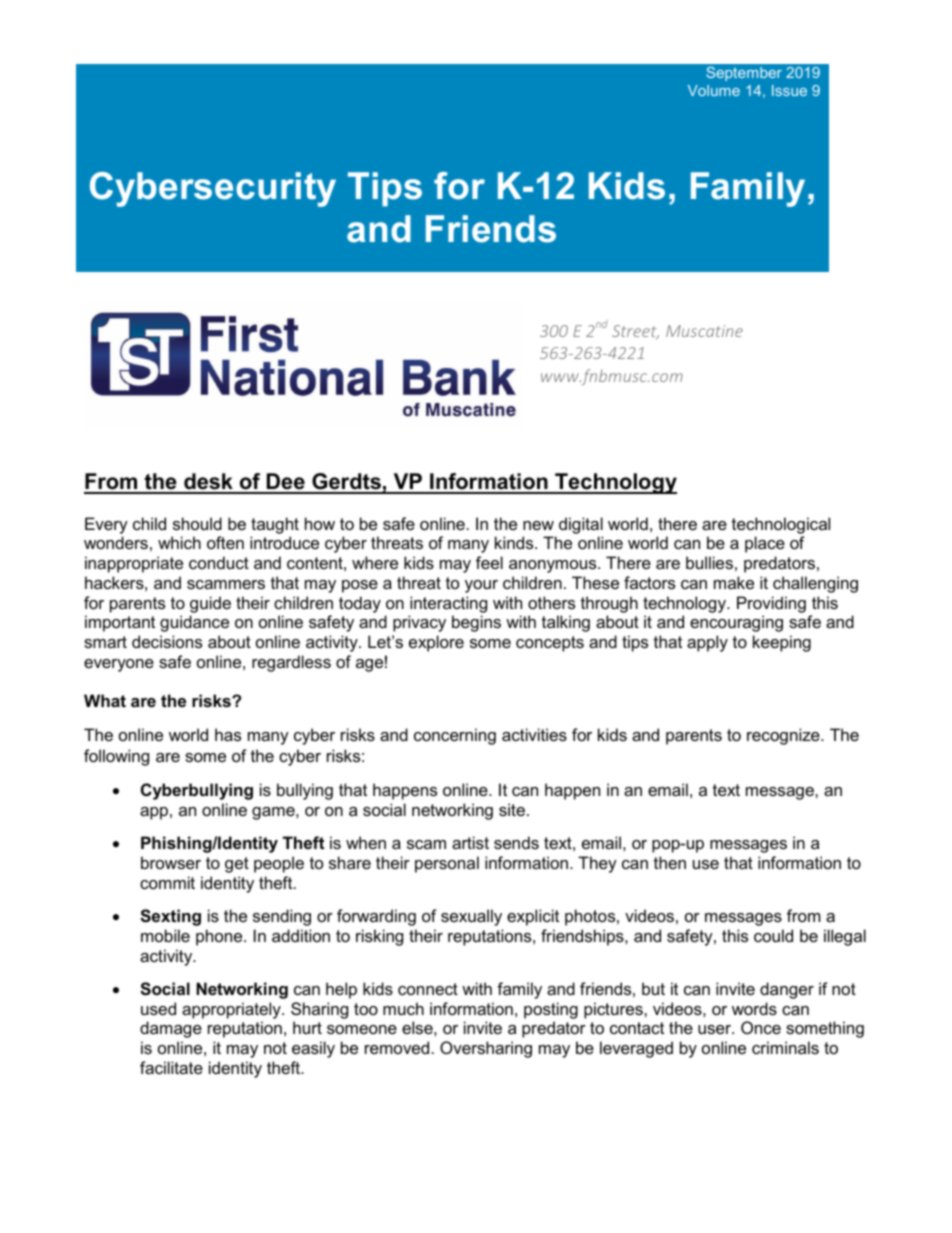 Image resolution: width=952 pixels, height=1233 pixels. Describe the element at coordinates (781, 525) in the screenshot. I see `technological` at that location.
